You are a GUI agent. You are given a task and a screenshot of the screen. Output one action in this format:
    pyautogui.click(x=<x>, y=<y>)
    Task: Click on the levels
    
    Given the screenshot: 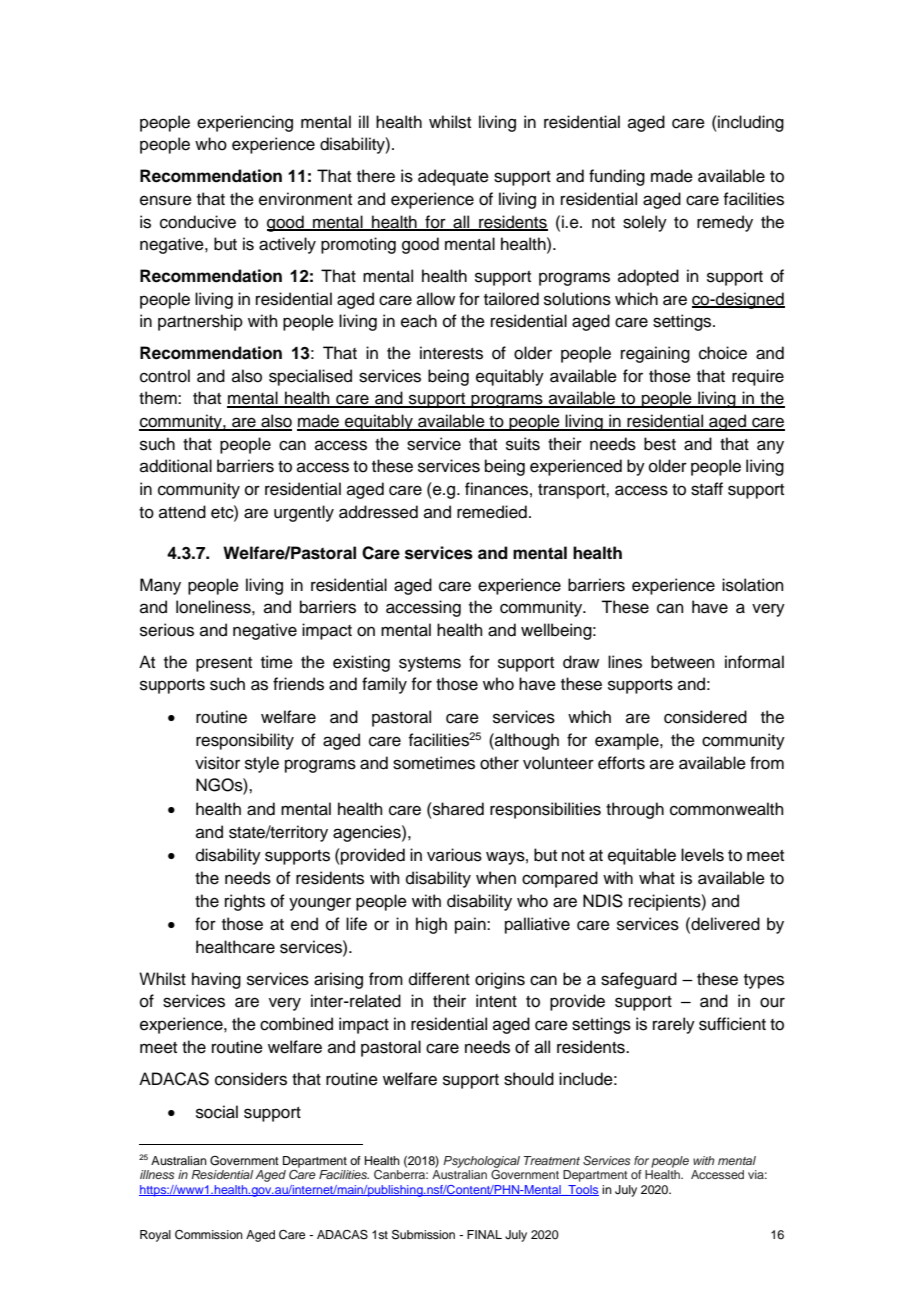 What is the action you would take?
    pyautogui.click(x=702, y=855)
